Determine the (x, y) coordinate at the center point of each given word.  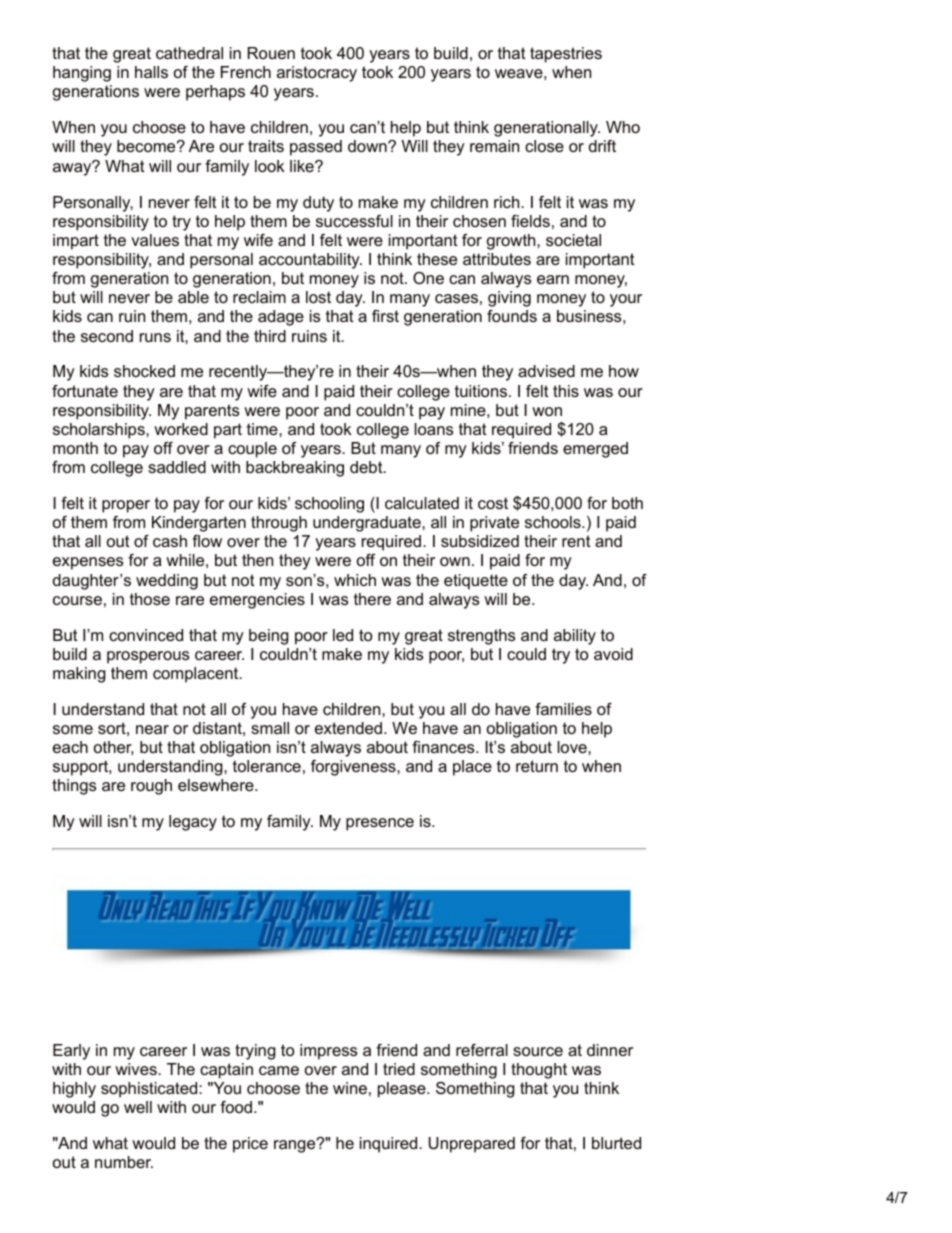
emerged (595, 450)
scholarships (100, 431)
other (113, 748)
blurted (616, 1143)
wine (350, 1088)
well (138, 1107)
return (537, 766)
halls (151, 72)
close (544, 146)
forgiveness (354, 768)
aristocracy (317, 74)
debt (367, 467)
